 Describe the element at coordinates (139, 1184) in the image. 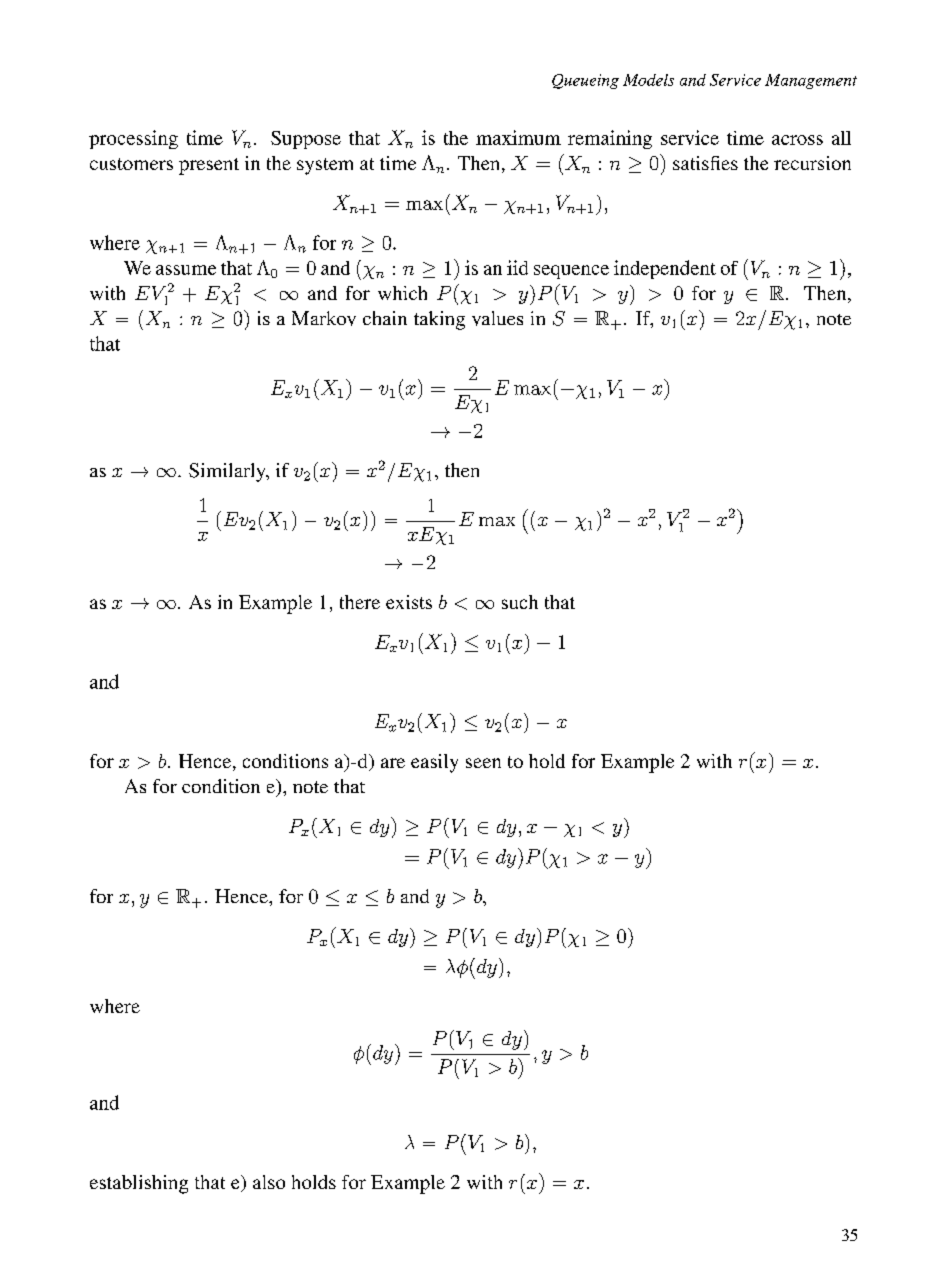

I see `establishing` at that location.
